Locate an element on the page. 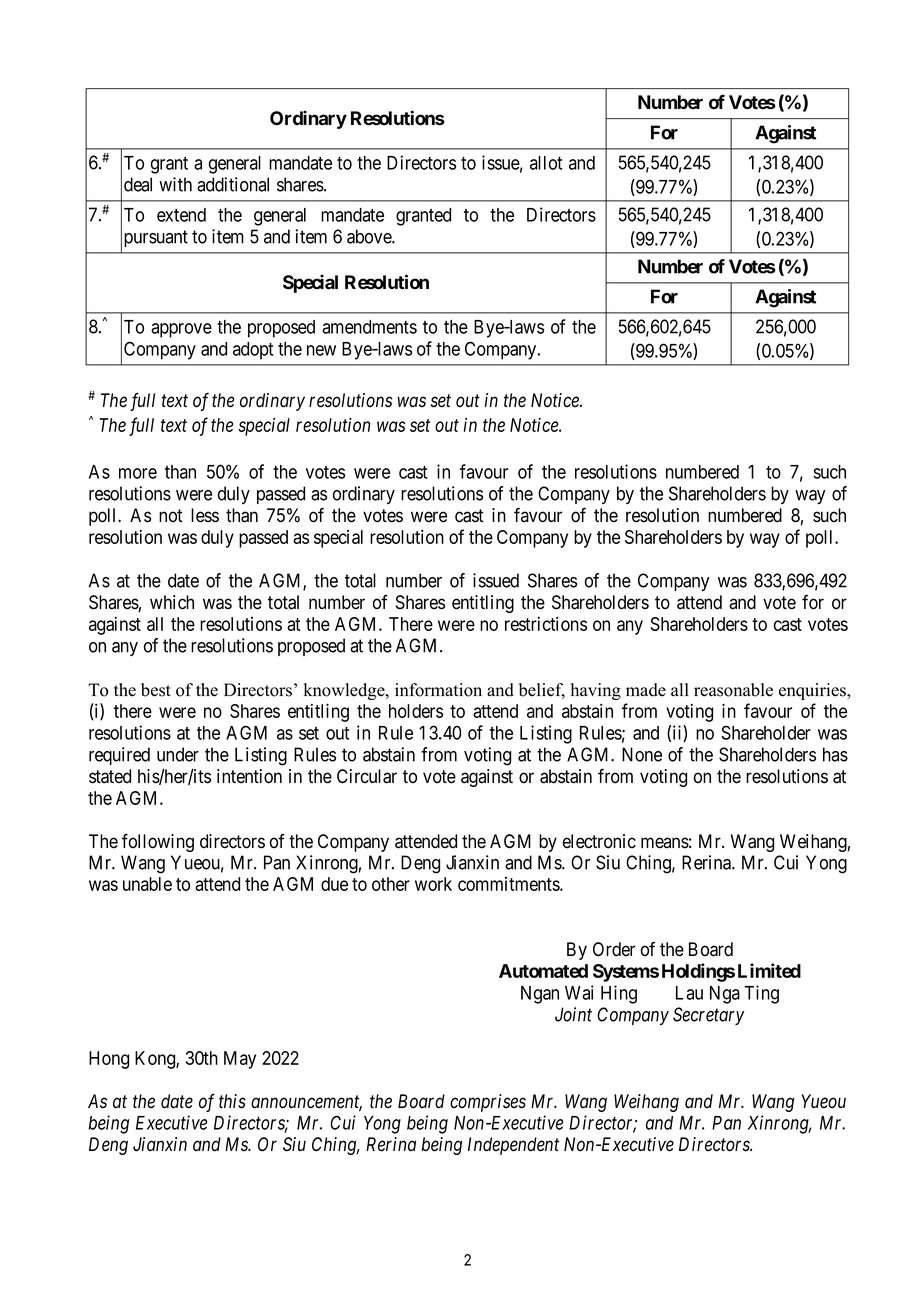 This image has height=1308, width=924. commitments is located at coordinates (509, 884).
